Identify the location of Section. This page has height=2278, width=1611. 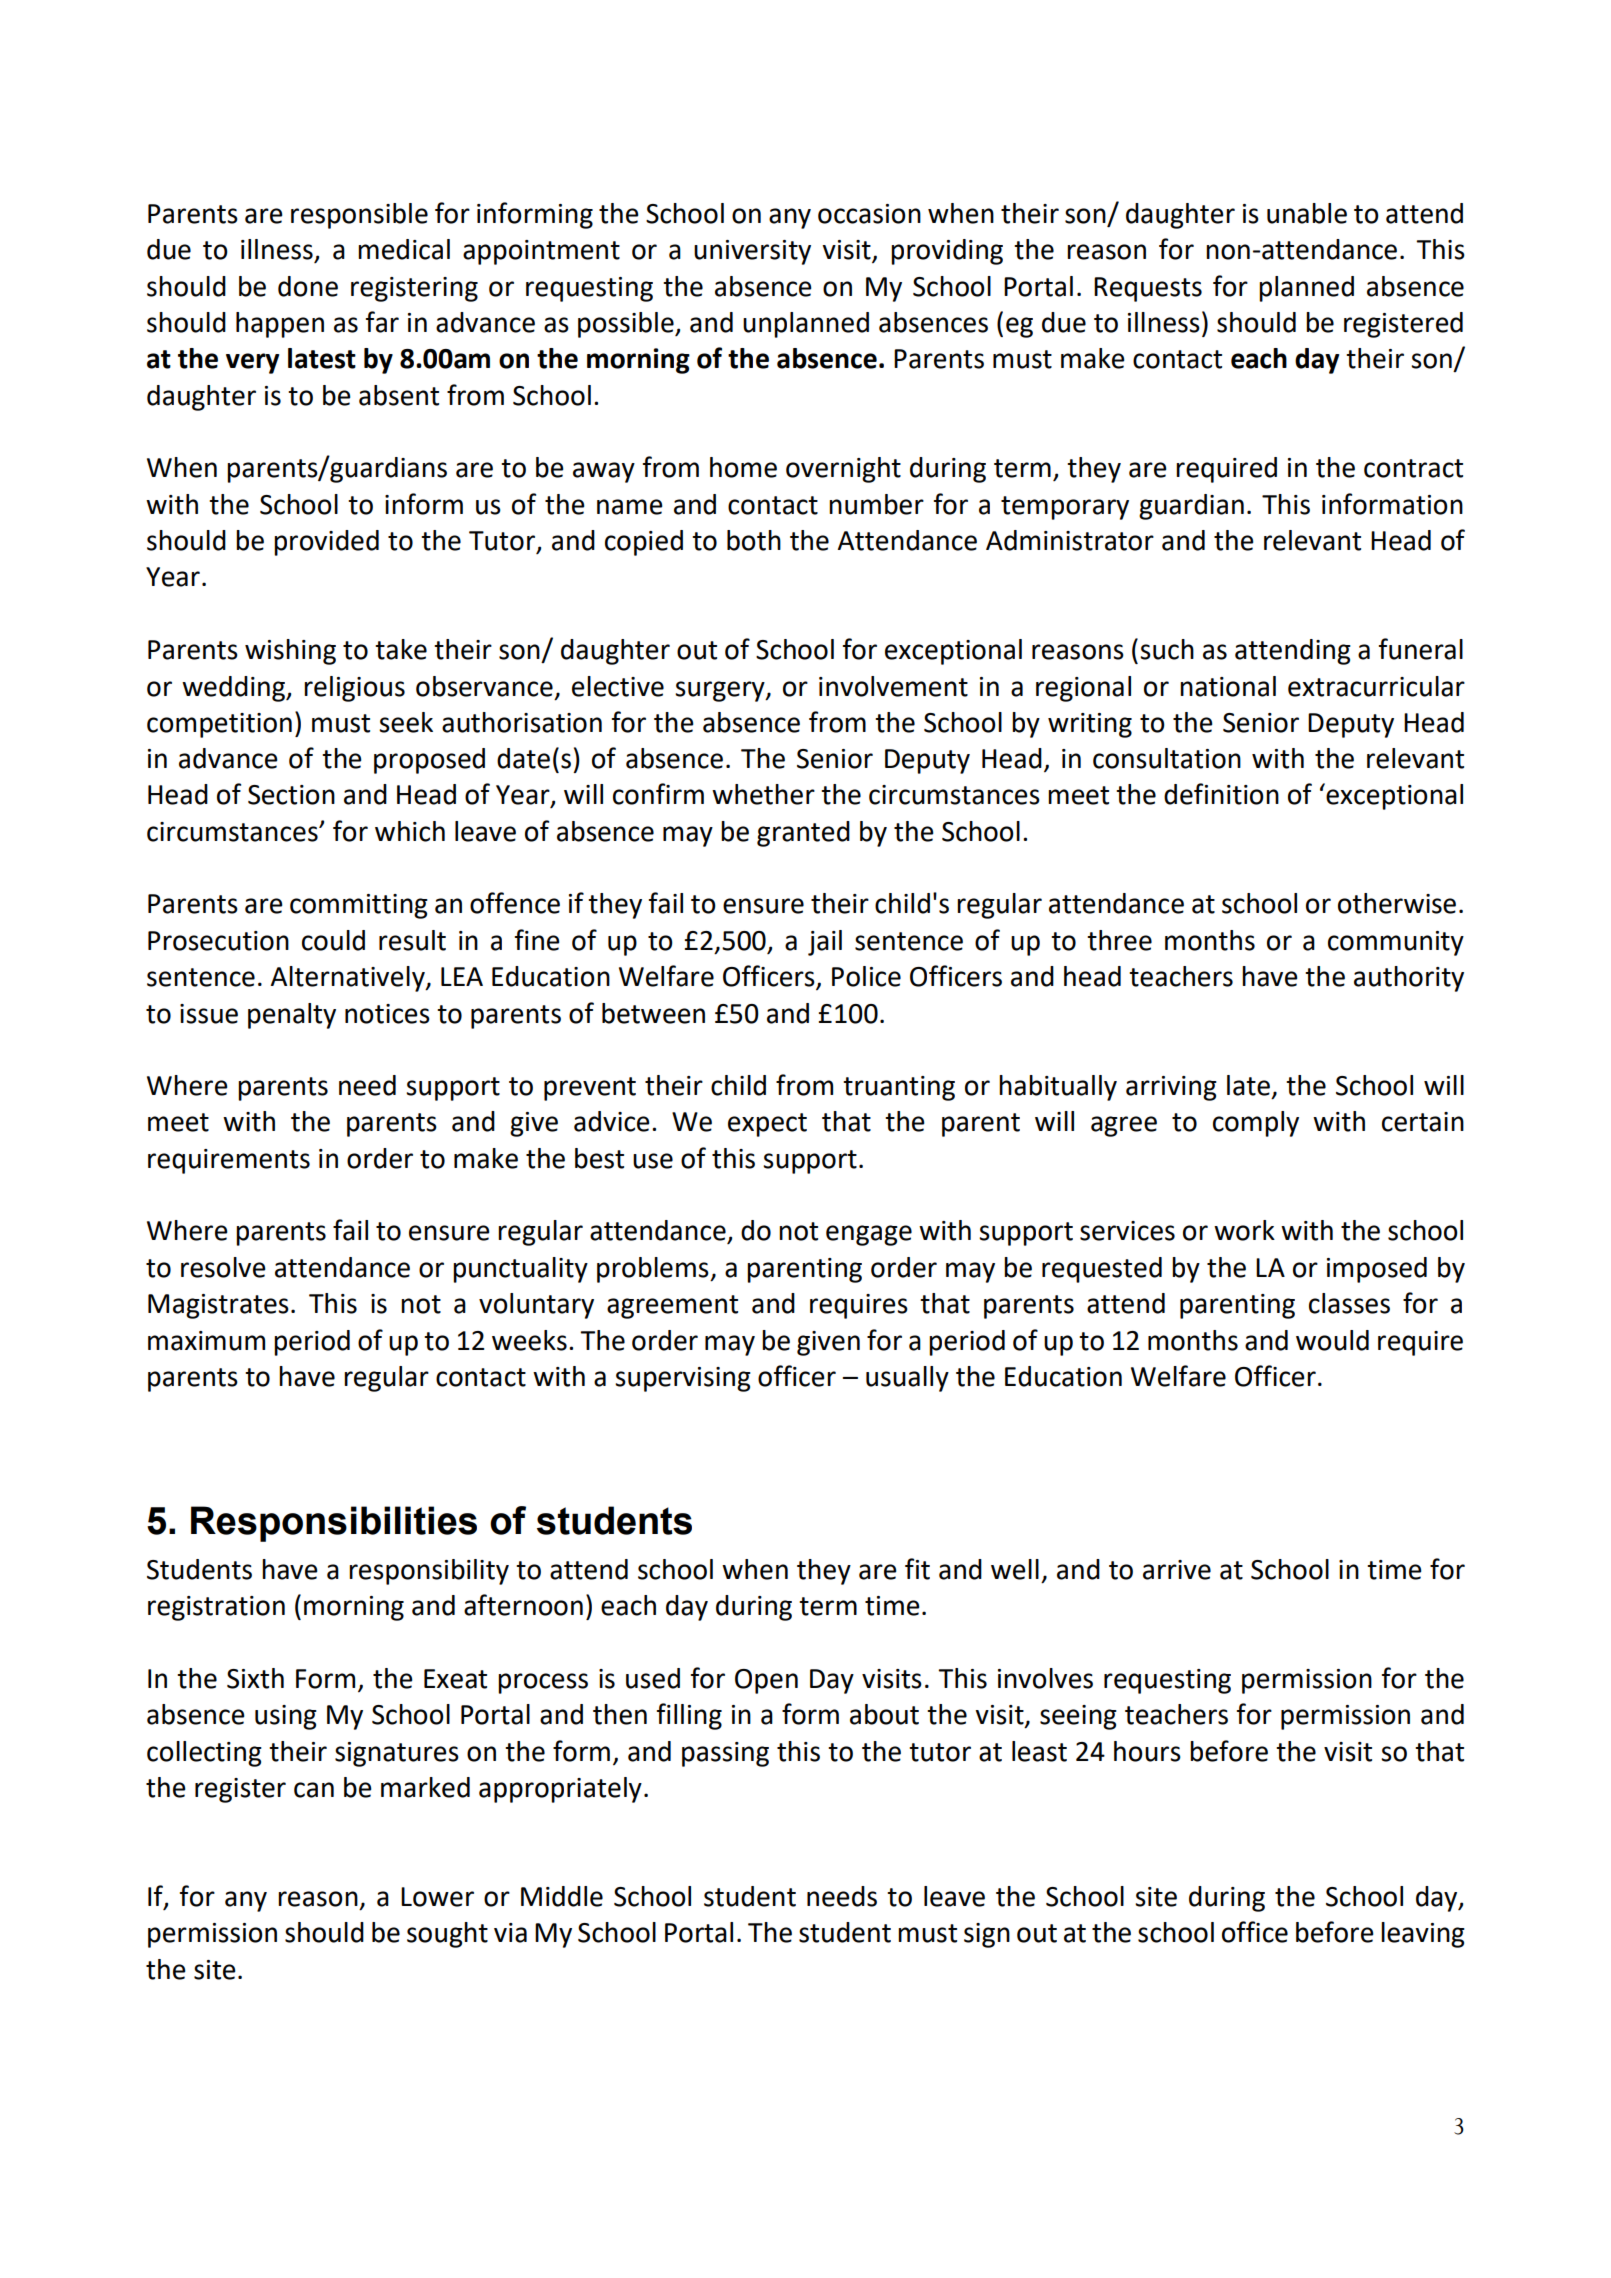
(291, 795).
